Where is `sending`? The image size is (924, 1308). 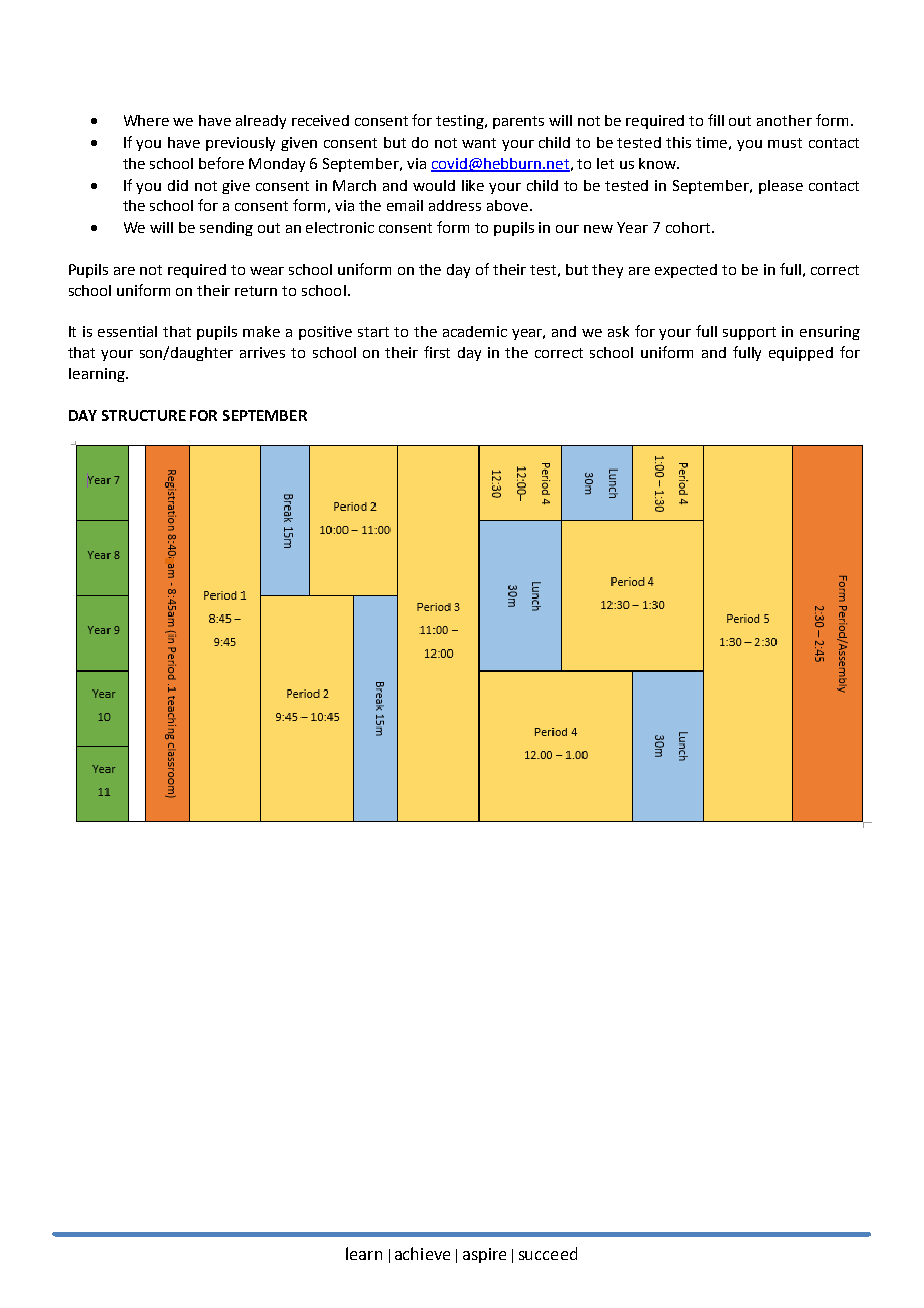
sending is located at coordinates (226, 229).
